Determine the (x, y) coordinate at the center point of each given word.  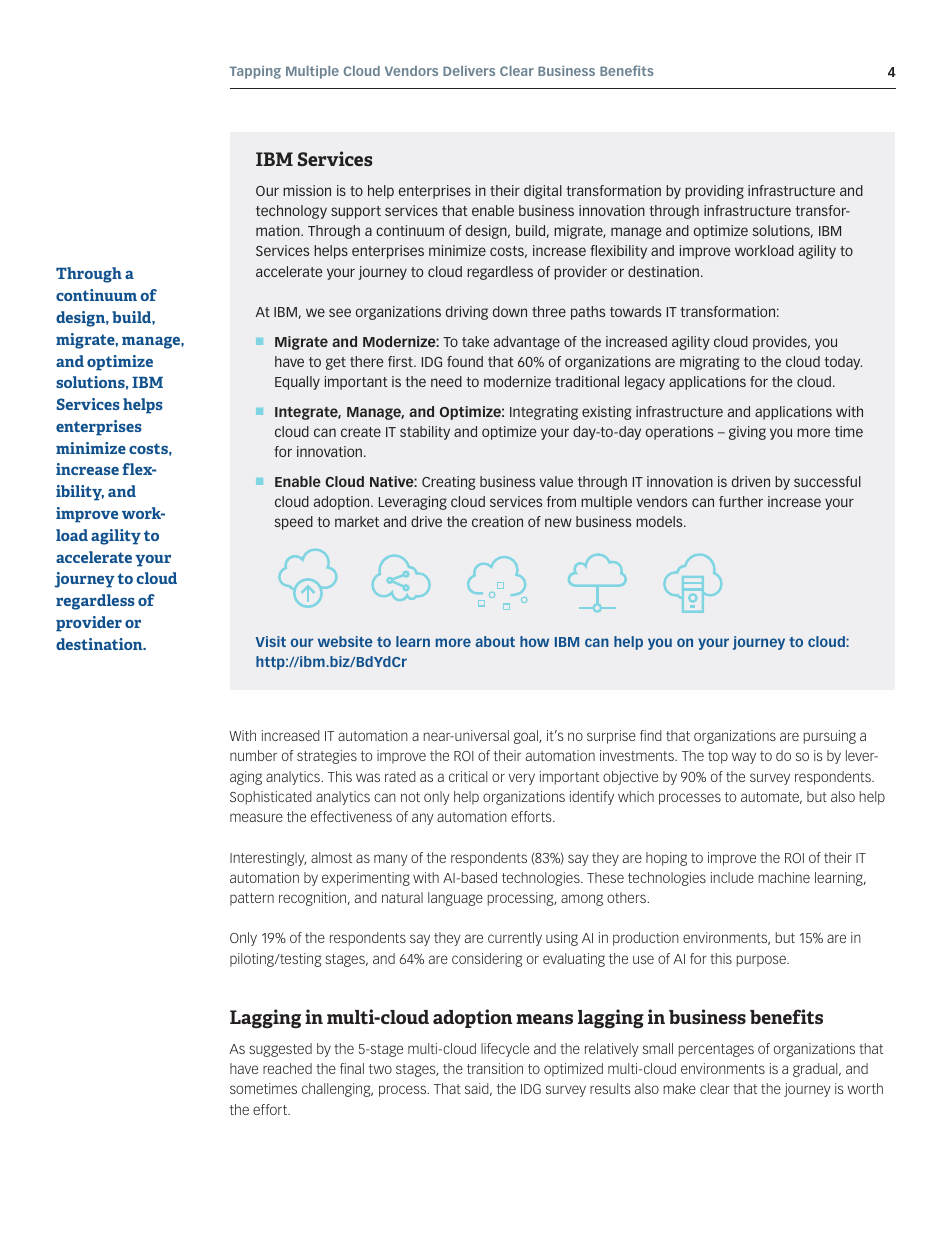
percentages (716, 1050)
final (352, 1068)
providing (714, 192)
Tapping (255, 72)
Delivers (469, 71)
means (544, 1019)
